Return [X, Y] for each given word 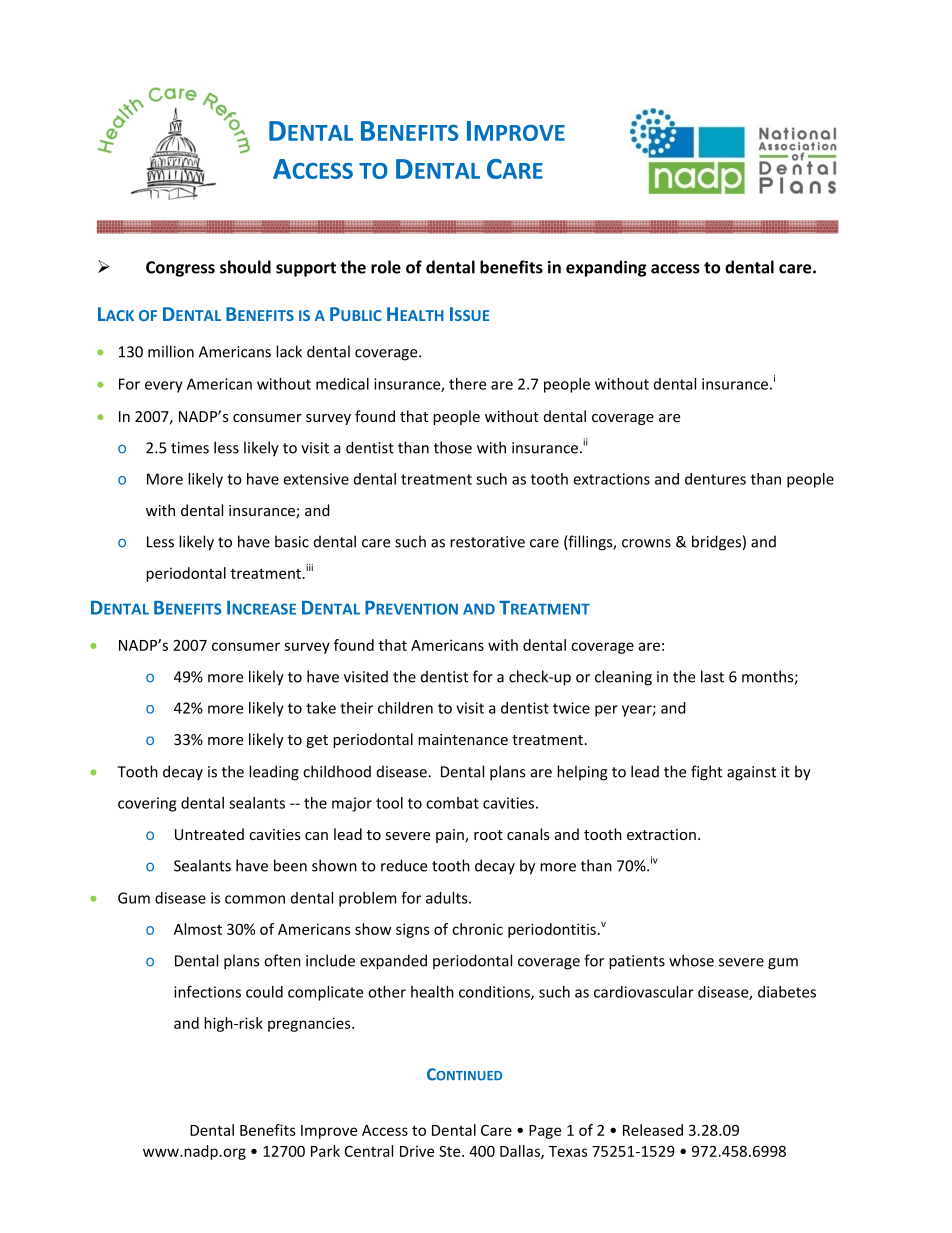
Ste [451, 1151]
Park [325, 1151]
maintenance [463, 739]
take [321, 708]
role [386, 267]
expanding [606, 268]
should [245, 267]
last [712, 676]
